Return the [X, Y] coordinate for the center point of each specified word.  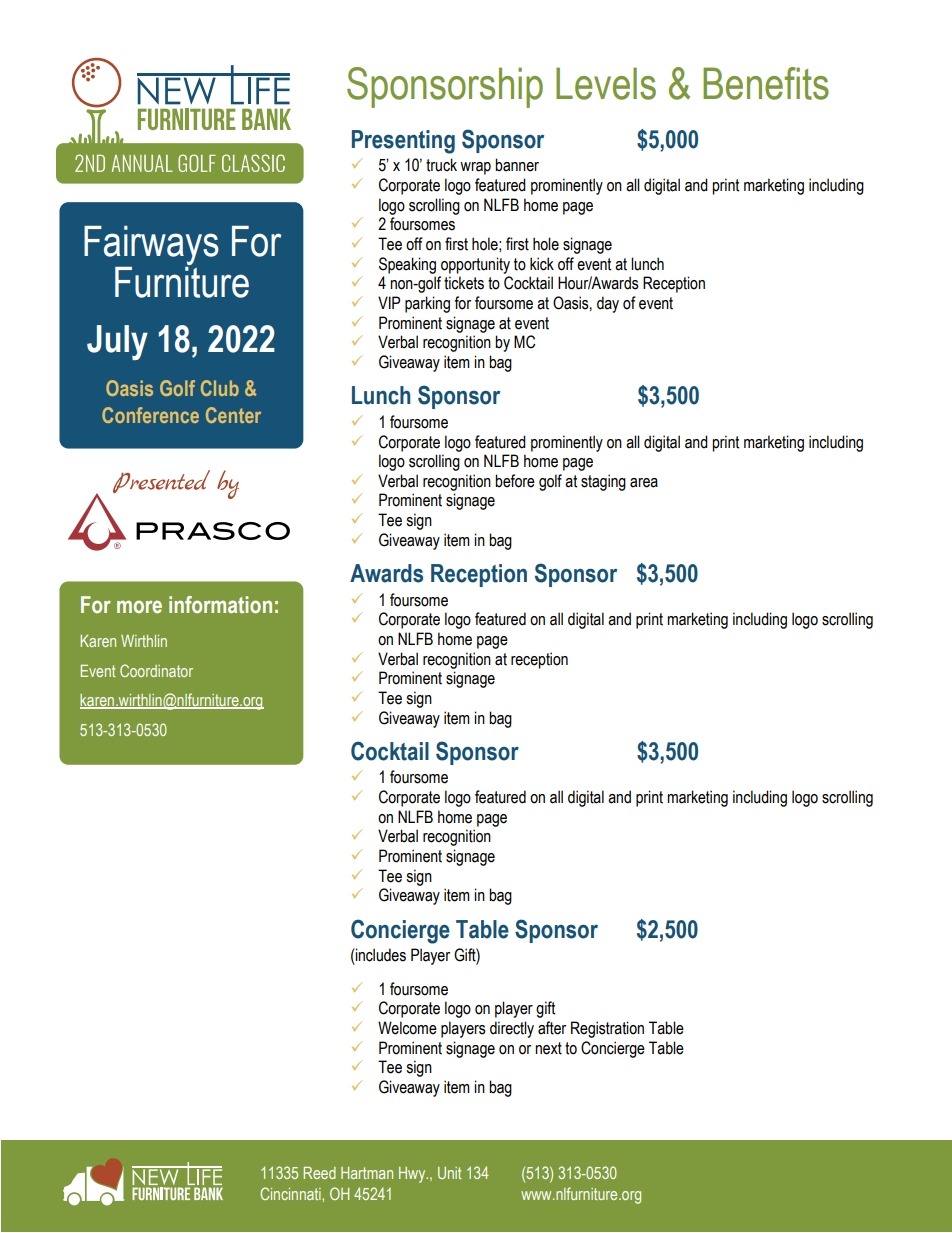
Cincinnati [291, 1193]
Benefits [766, 83]
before [515, 481]
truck [441, 165]
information [220, 605]
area [644, 483]
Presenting [403, 142]
